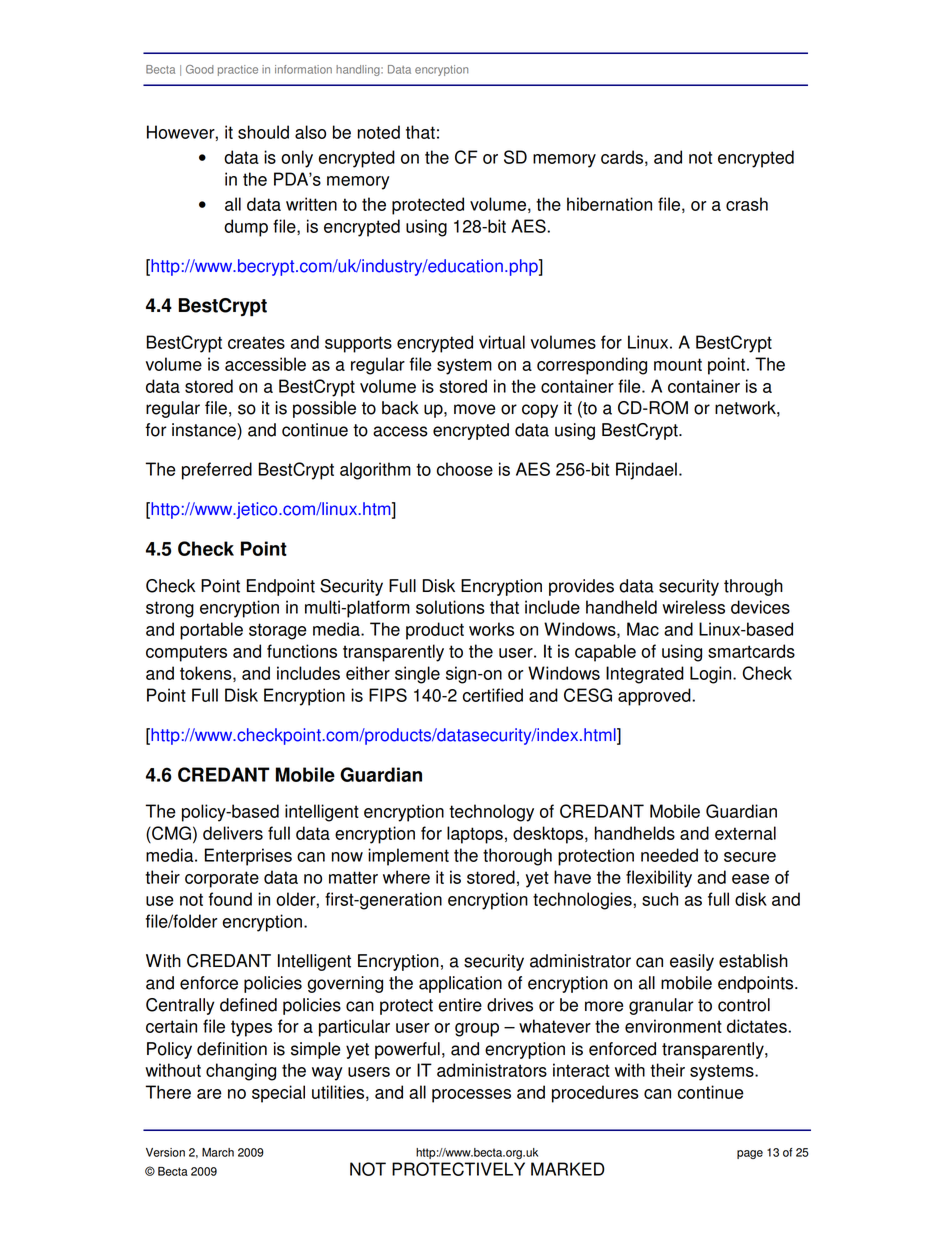 This image has height=1233, width=952. Describe the element at coordinates (233, 833) in the image. I see `delivers` at that location.
